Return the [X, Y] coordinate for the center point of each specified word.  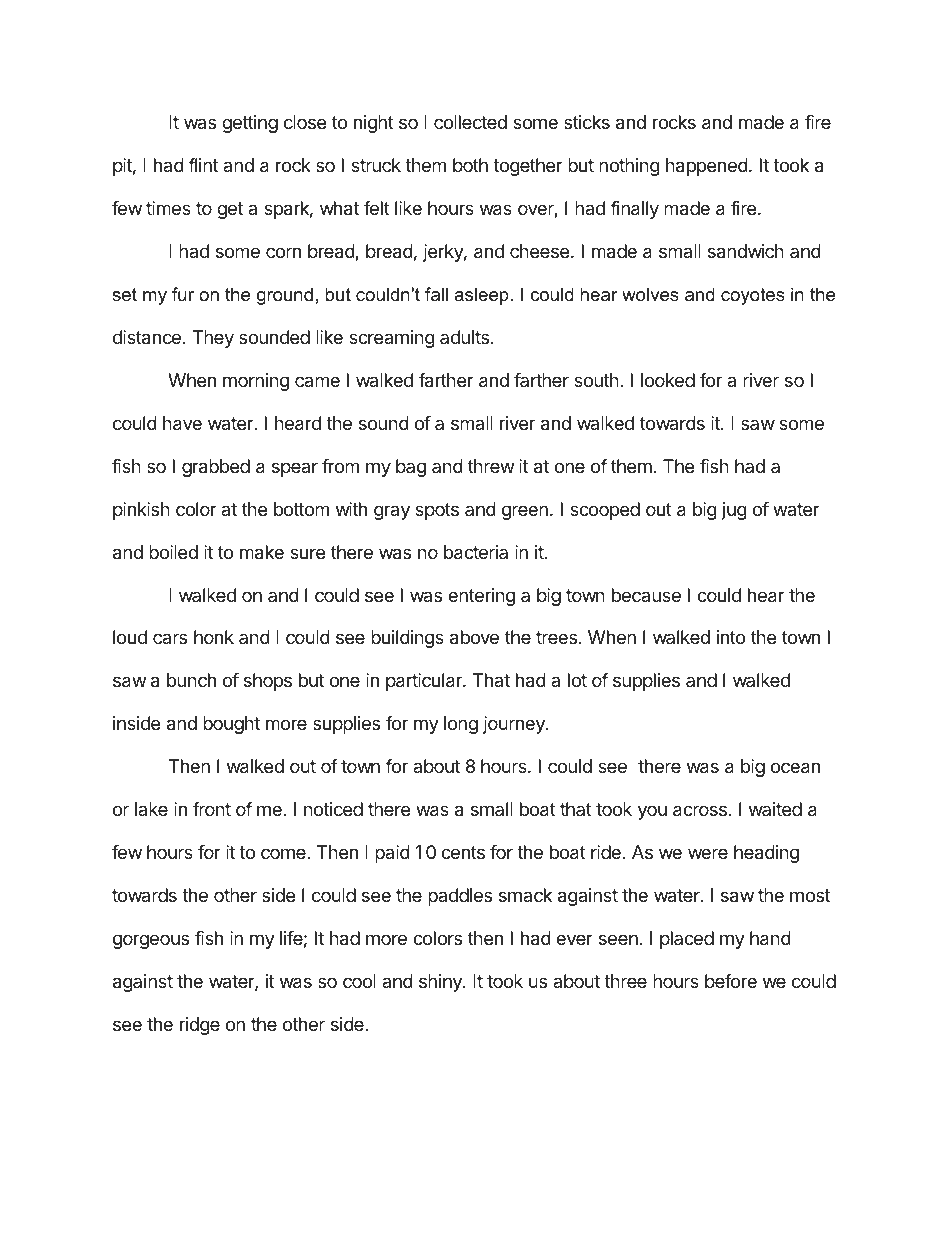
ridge [200, 1026]
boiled [173, 552]
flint [203, 165]
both [470, 165]
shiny [441, 983]
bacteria [476, 552]
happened [707, 167]
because [646, 595]
